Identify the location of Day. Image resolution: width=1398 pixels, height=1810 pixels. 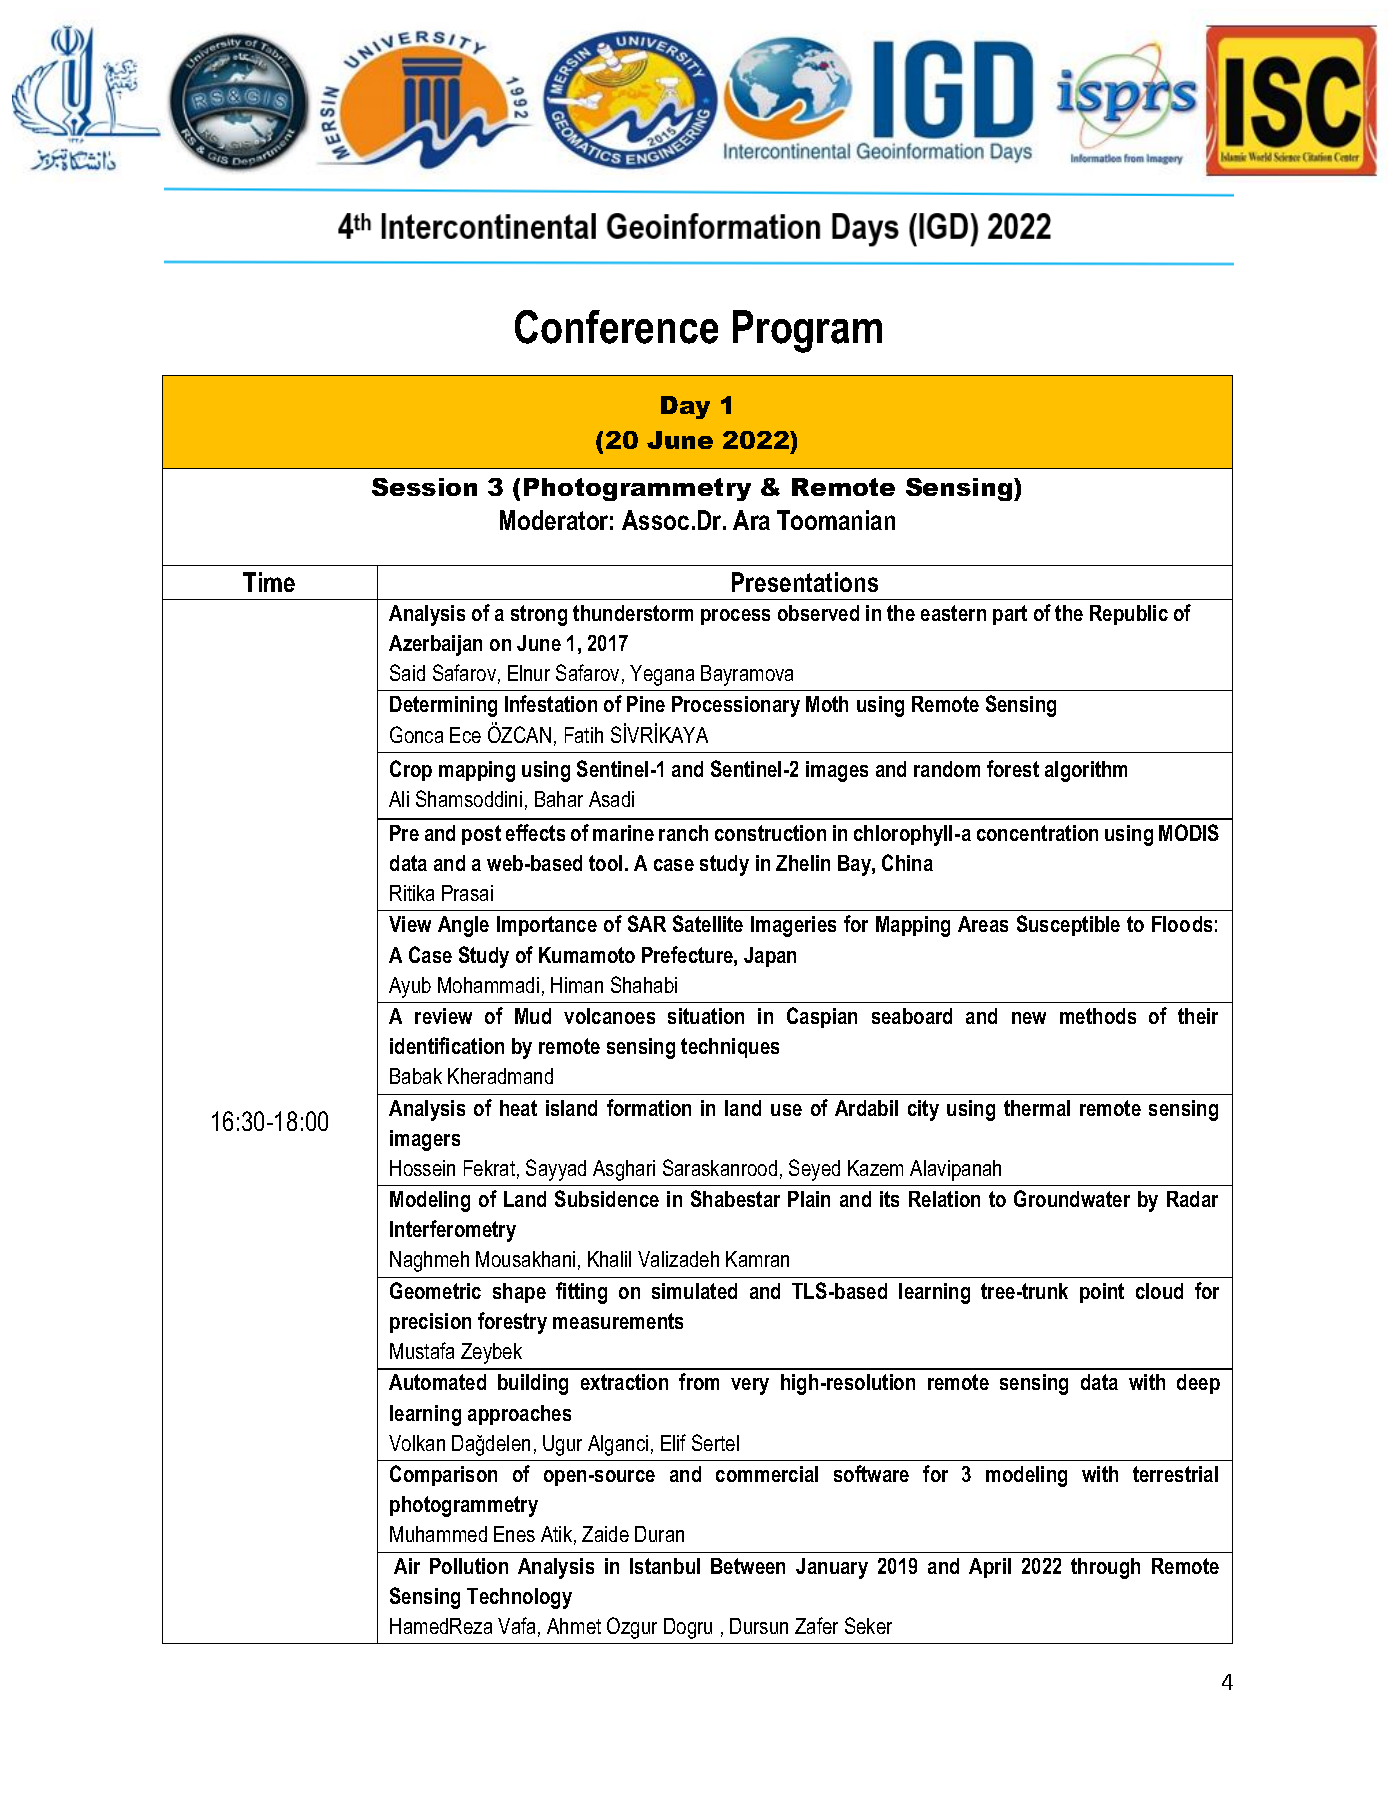
(685, 407).
